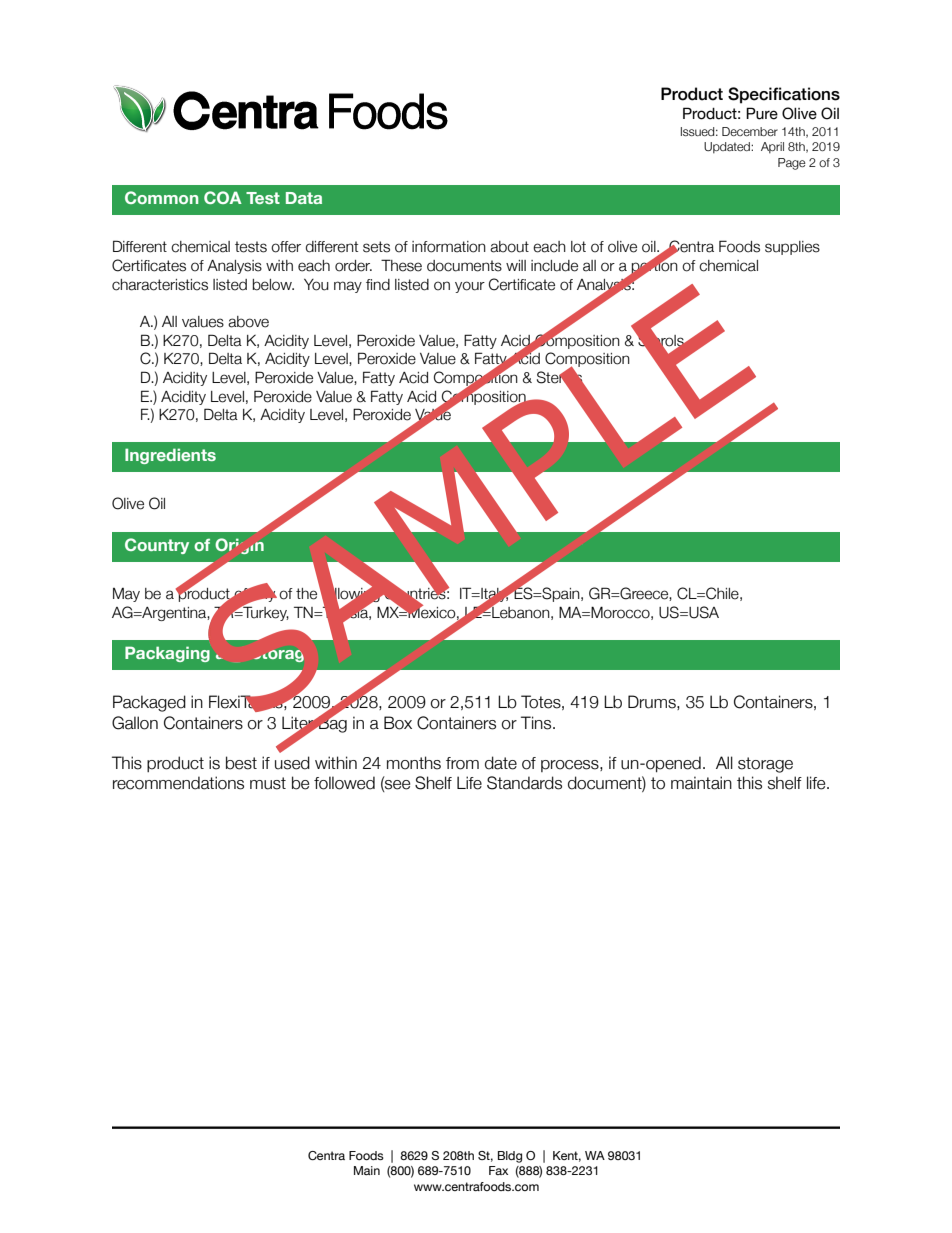  Describe the element at coordinates (167, 654) in the page. I see `Packaging` at that location.
